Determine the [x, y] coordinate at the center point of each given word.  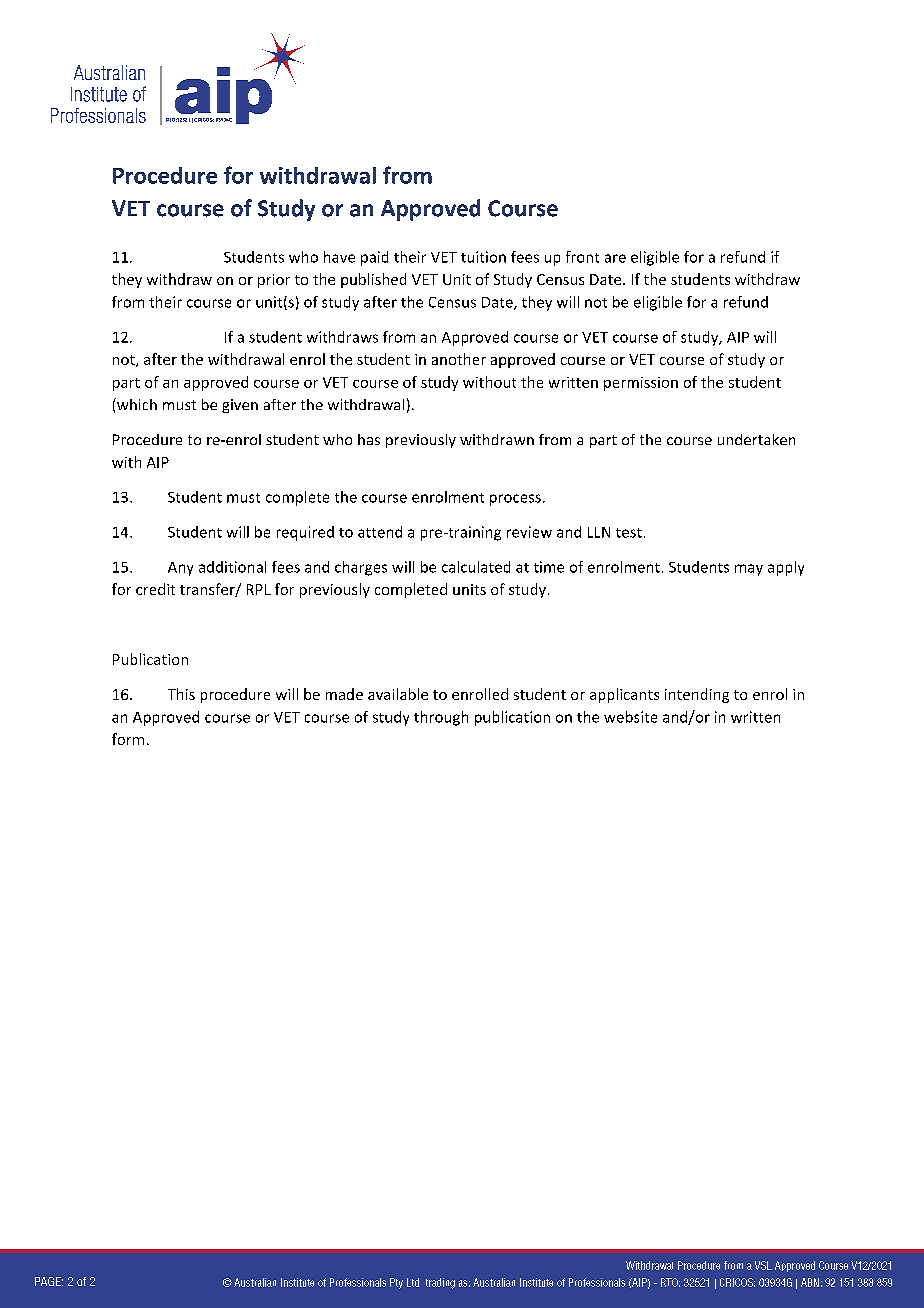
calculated [476, 567]
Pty [396, 1283]
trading [440, 1283]
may [749, 570]
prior [274, 281]
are [615, 258]
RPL [259, 589]
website [630, 717]
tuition [483, 257]
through [441, 718]
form [128, 739]
